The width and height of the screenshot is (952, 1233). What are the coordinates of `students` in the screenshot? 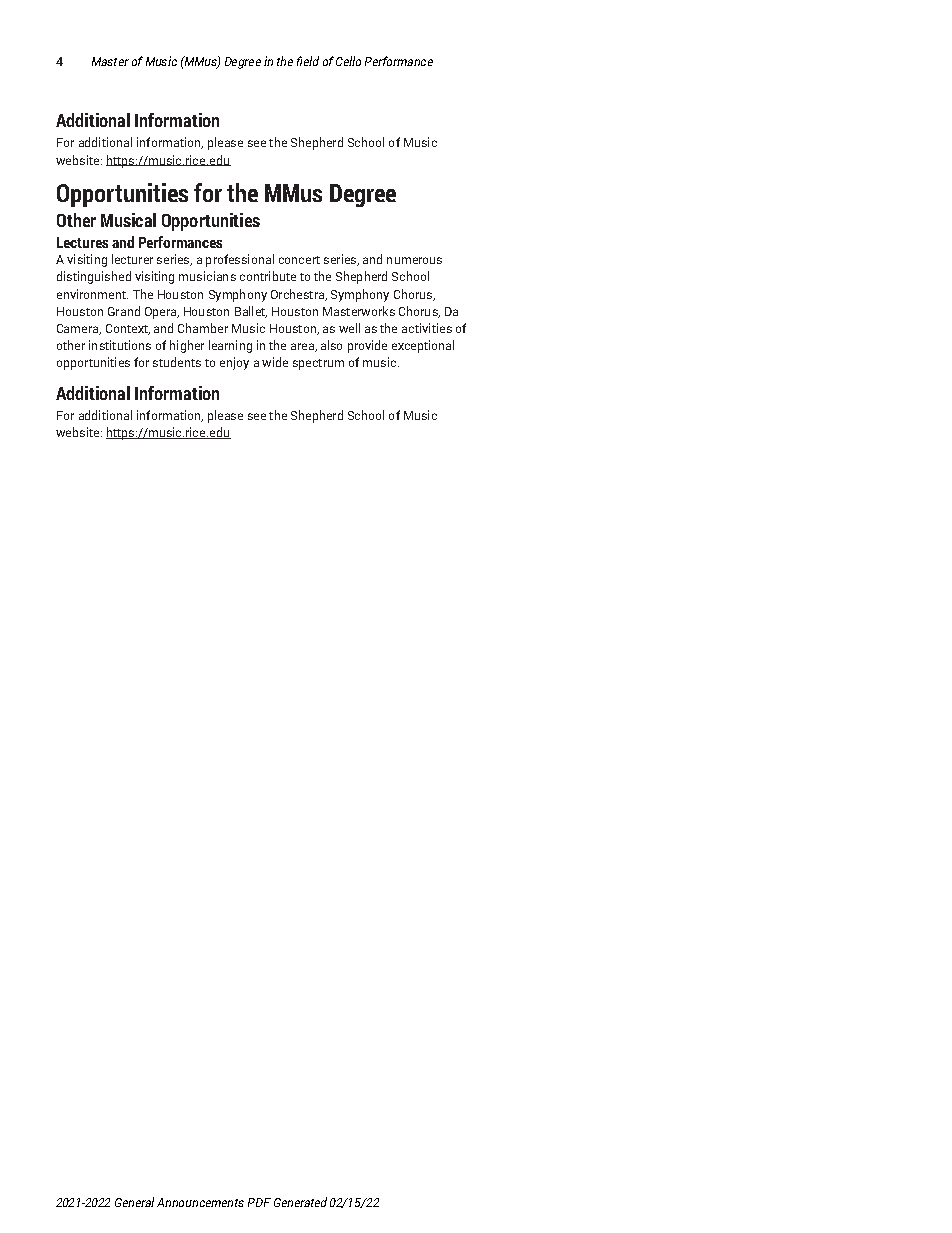 It's located at (177, 362).
